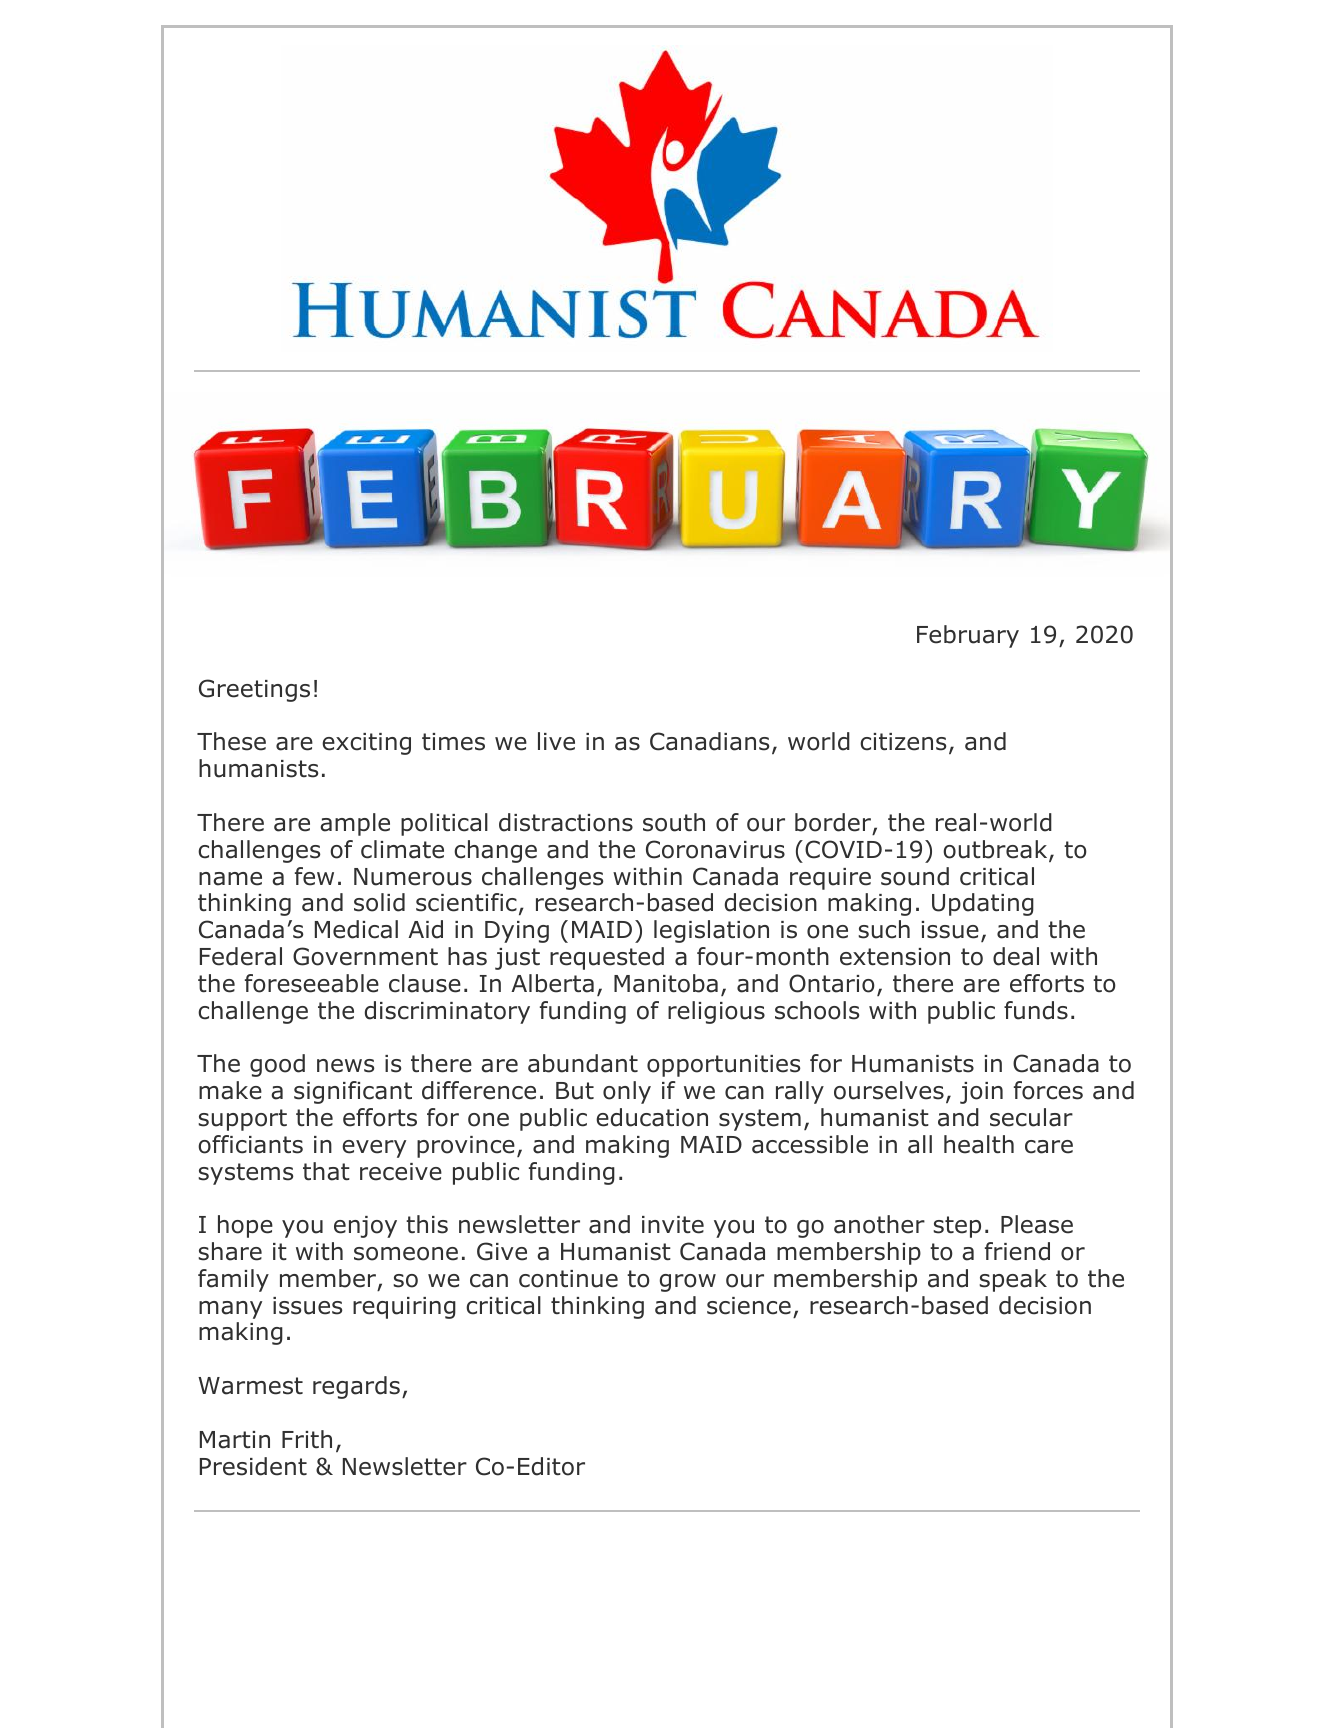 The width and height of the screenshot is (1335, 1728). I want to click on February, so click(968, 636).
